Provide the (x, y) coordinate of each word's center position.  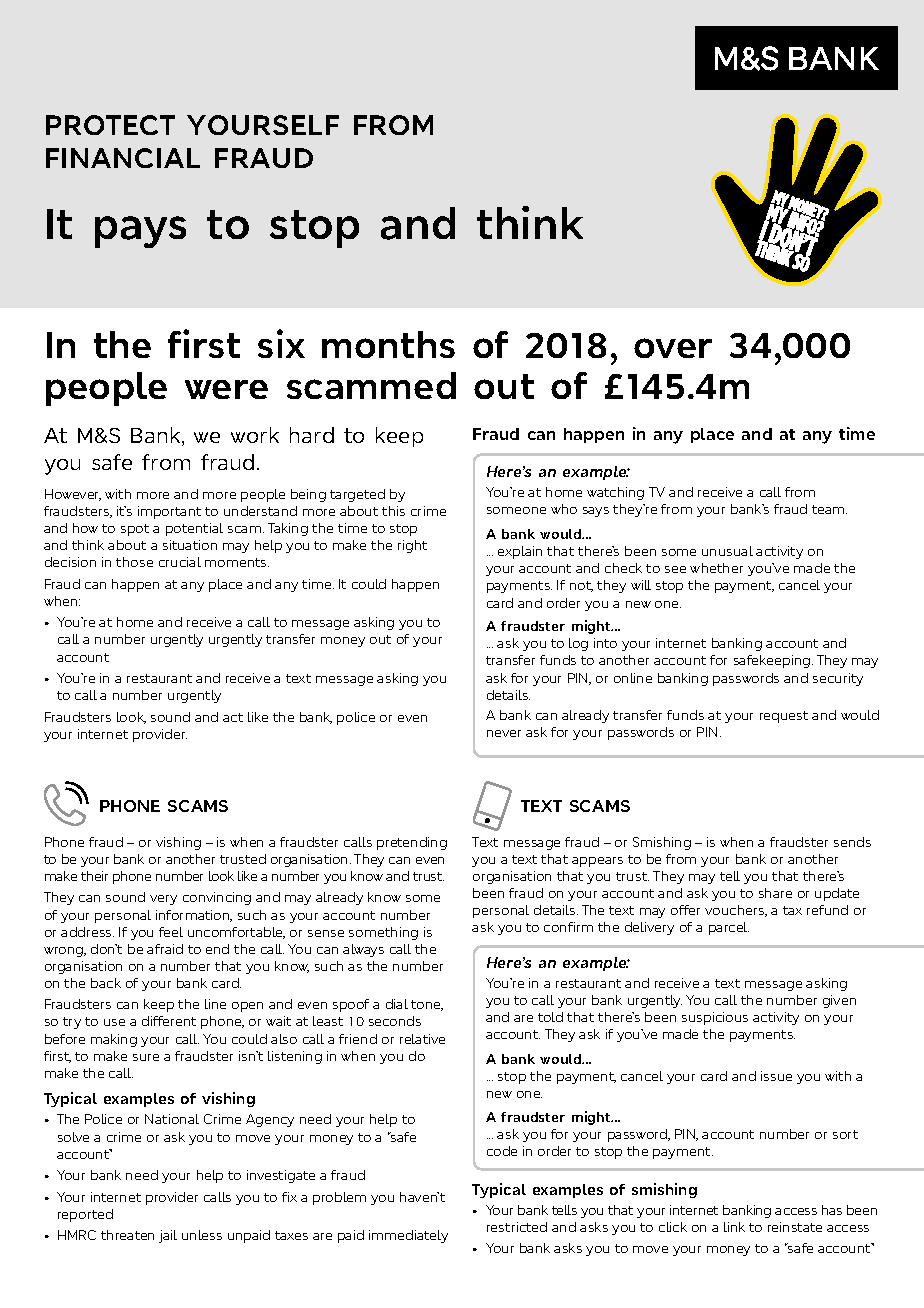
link (734, 1227)
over (673, 348)
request (784, 717)
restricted (517, 1227)
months (388, 344)
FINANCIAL (123, 158)
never (504, 733)
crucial (180, 562)
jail (168, 1236)
